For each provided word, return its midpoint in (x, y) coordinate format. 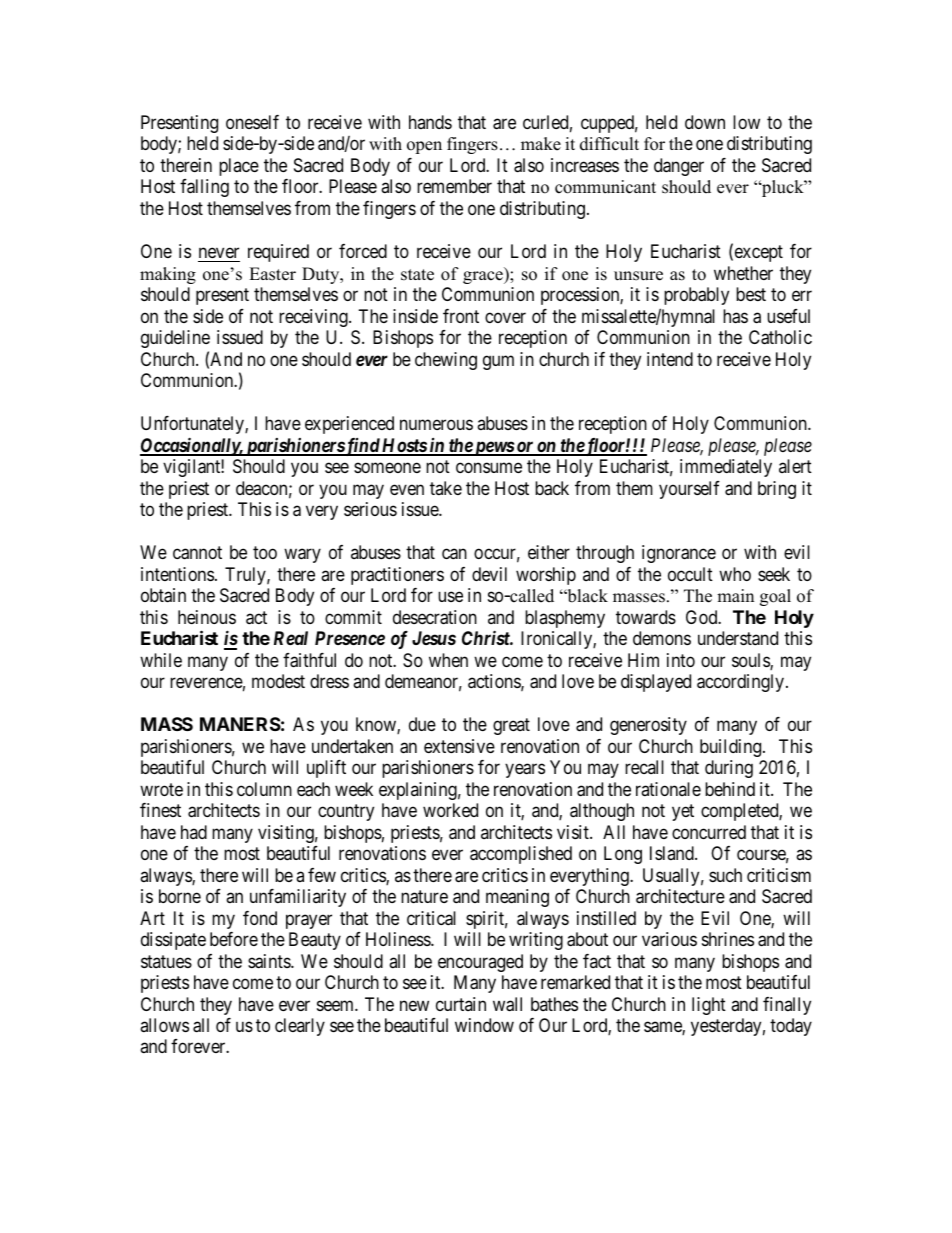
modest (278, 681)
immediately (726, 468)
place (239, 167)
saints (270, 961)
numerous (436, 425)
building (732, 748)
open (424, 147)
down (705, 122)
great (511, 726)
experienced (349, 425)
